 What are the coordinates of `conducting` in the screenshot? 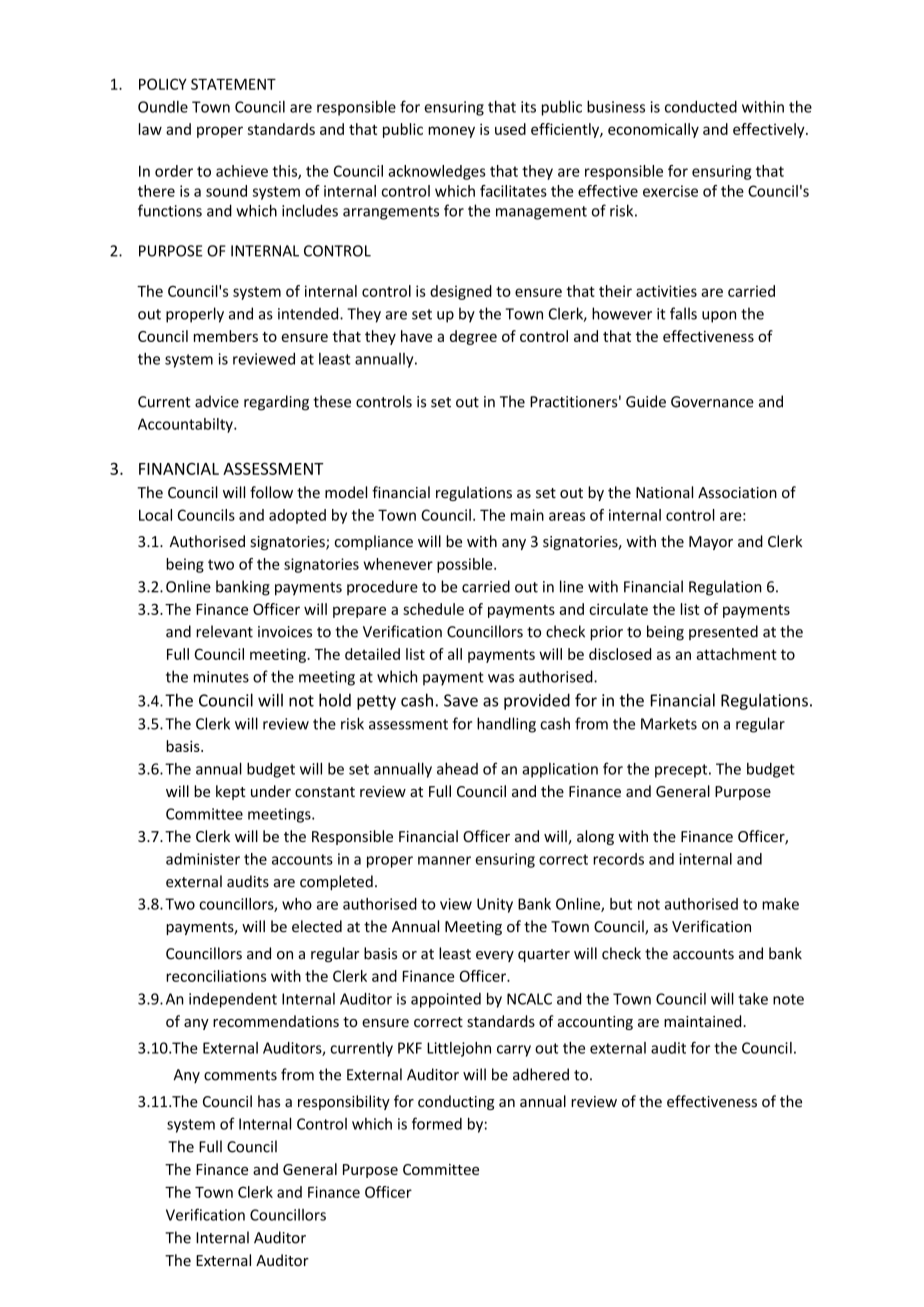 It's located at (456, 1102).
